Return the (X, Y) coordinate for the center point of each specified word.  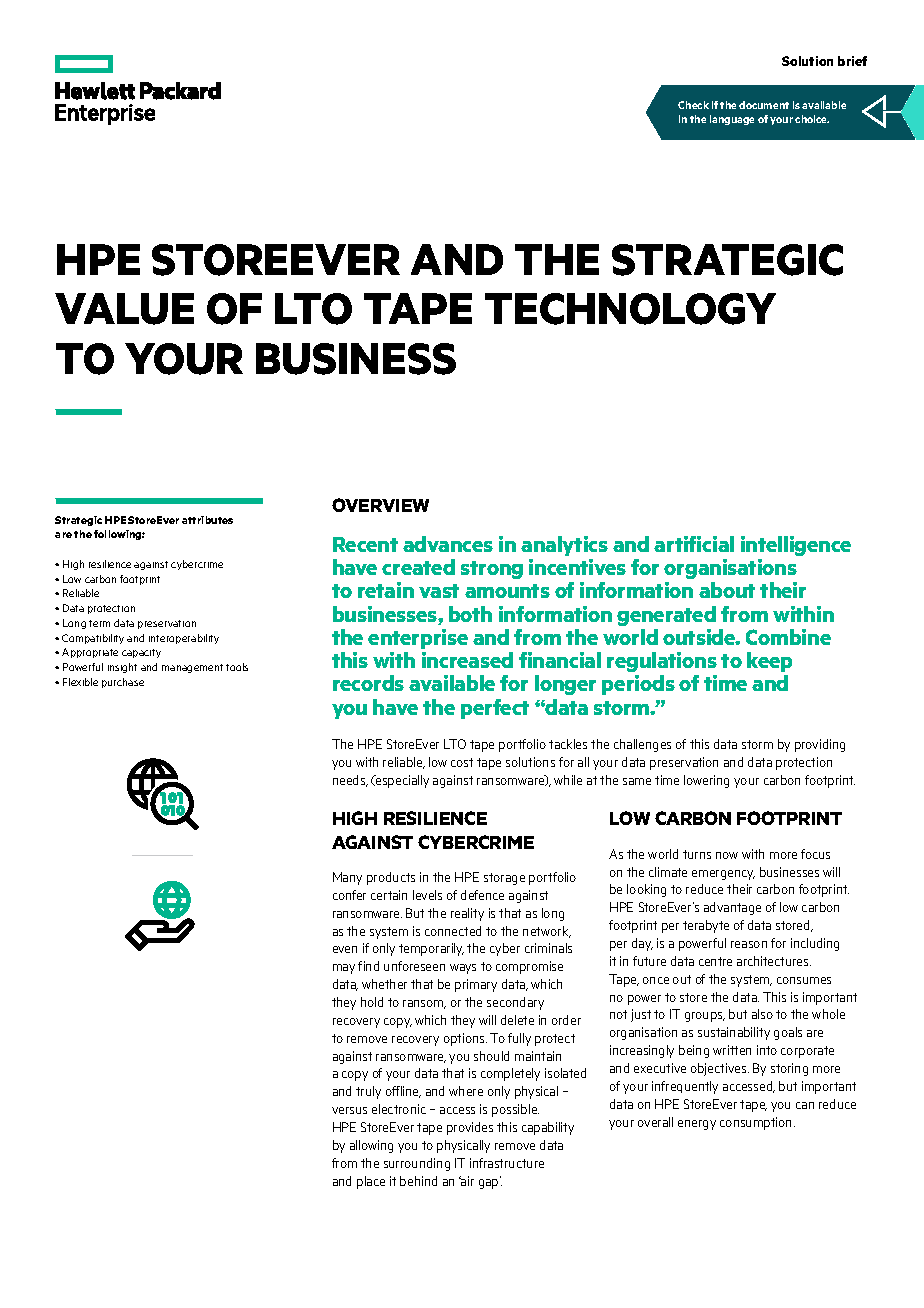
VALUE (124, 309)
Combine (788, 637)
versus (349, 1110)
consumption (755, 1123)
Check (693, 105)
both (470, 614)
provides (470, 1128)
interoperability (184, 639)
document (764, 105)
